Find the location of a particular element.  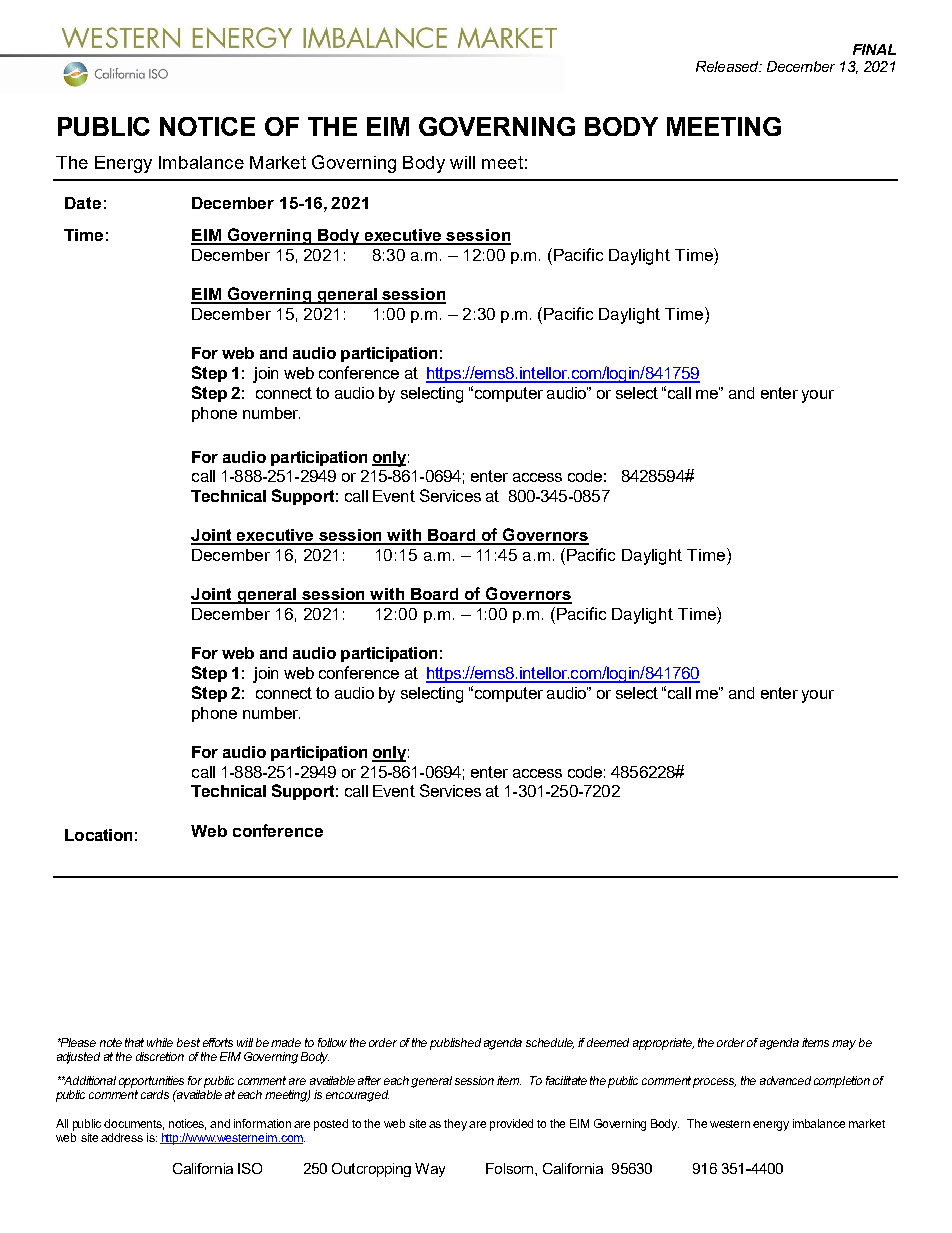

may is located at coordinates (844, 1045).
